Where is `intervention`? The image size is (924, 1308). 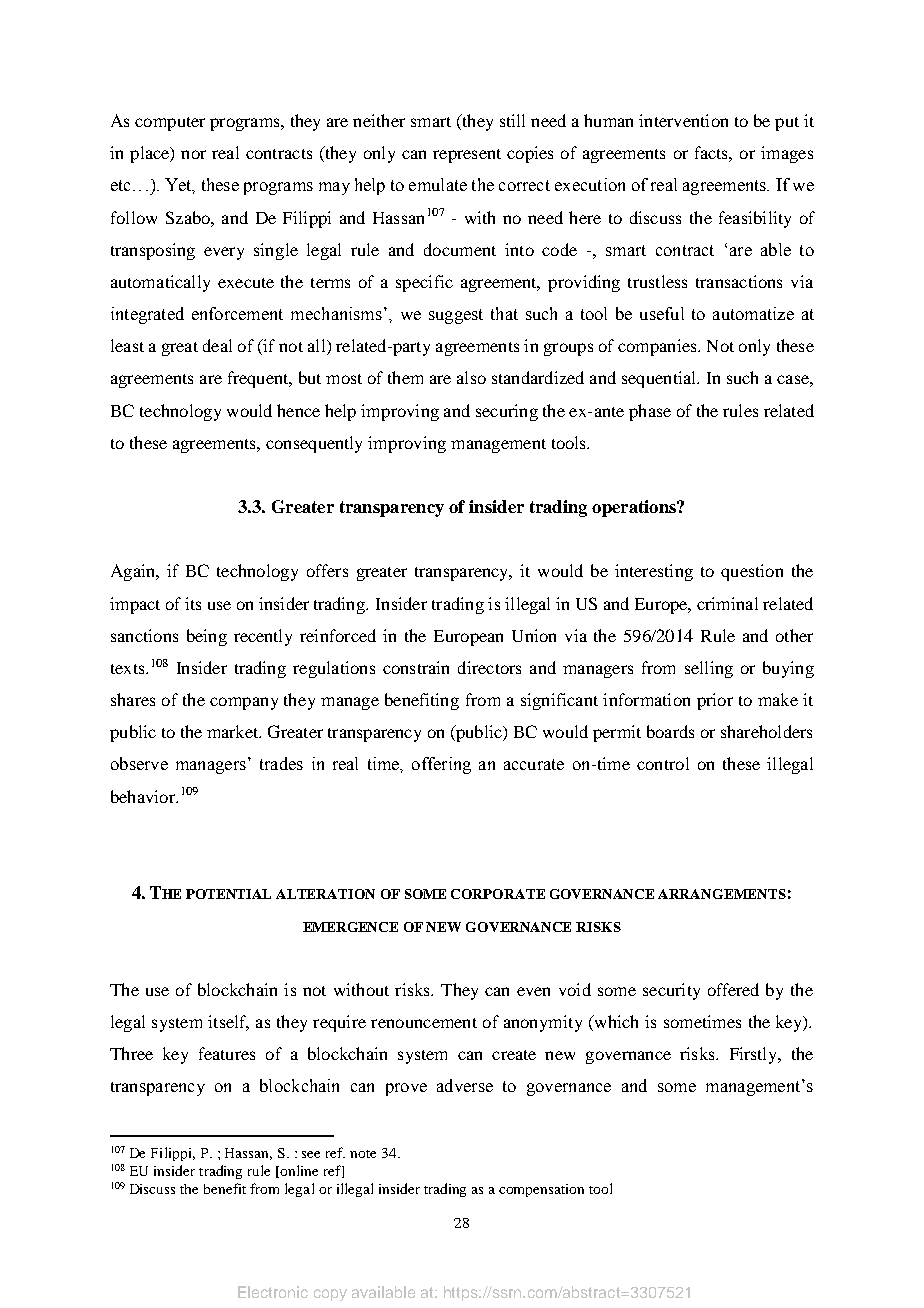
intervention is located at coordinates (683, 120).
